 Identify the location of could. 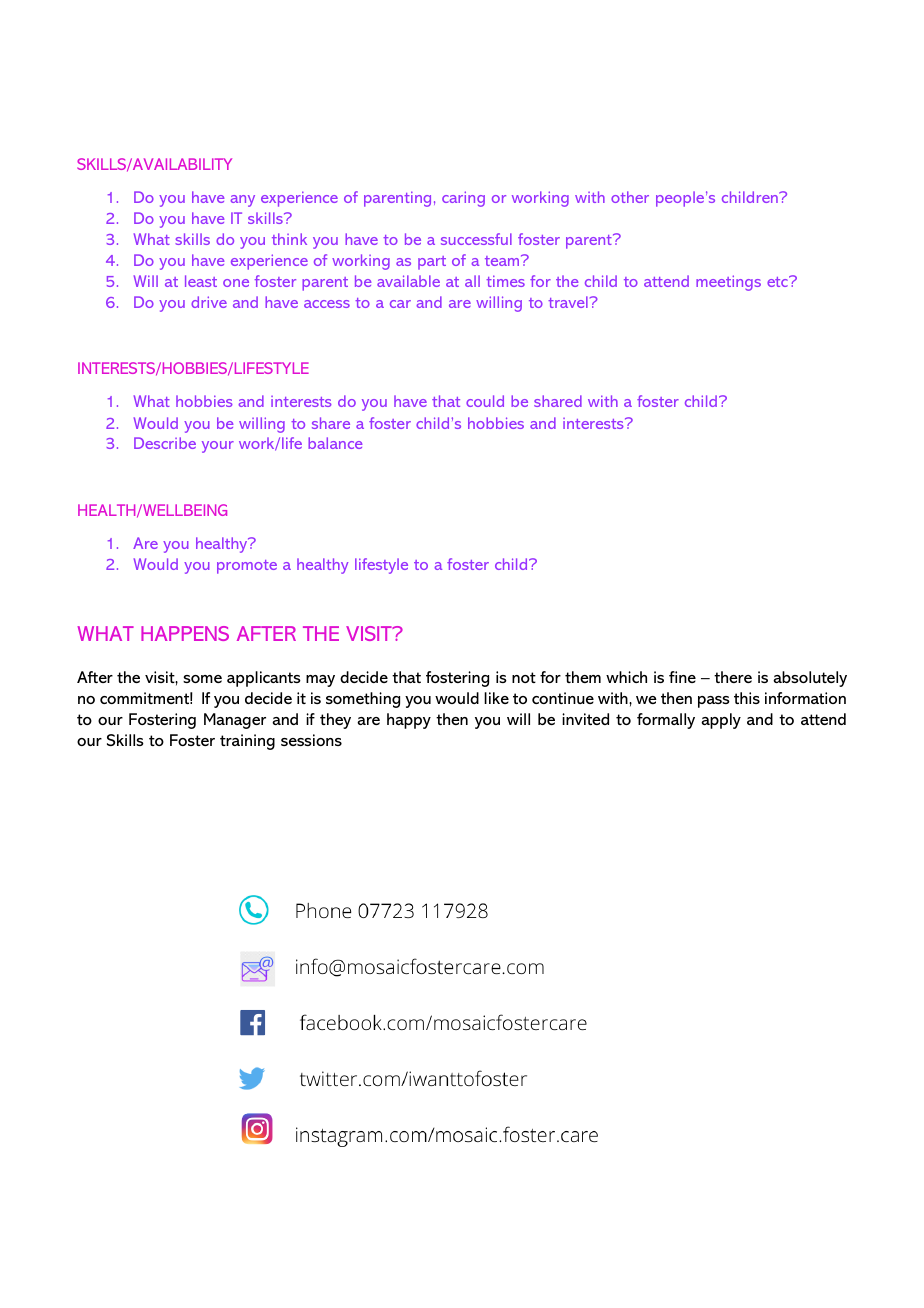
(485, 401).
